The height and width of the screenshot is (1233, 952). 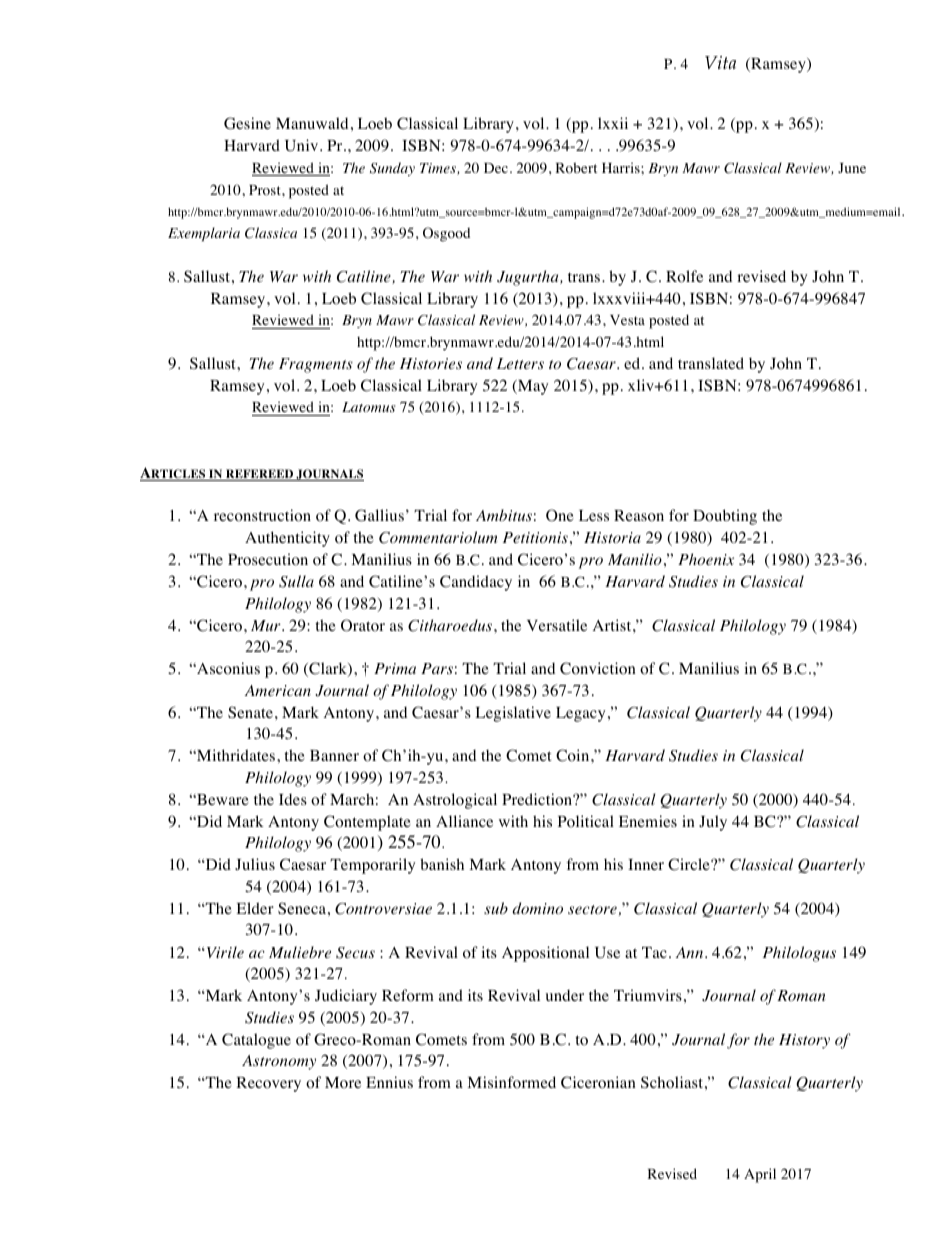 What do you see at coordinates (574, 755) in the screenshot?
I see `Coin` at bounding box center [574, 755].
